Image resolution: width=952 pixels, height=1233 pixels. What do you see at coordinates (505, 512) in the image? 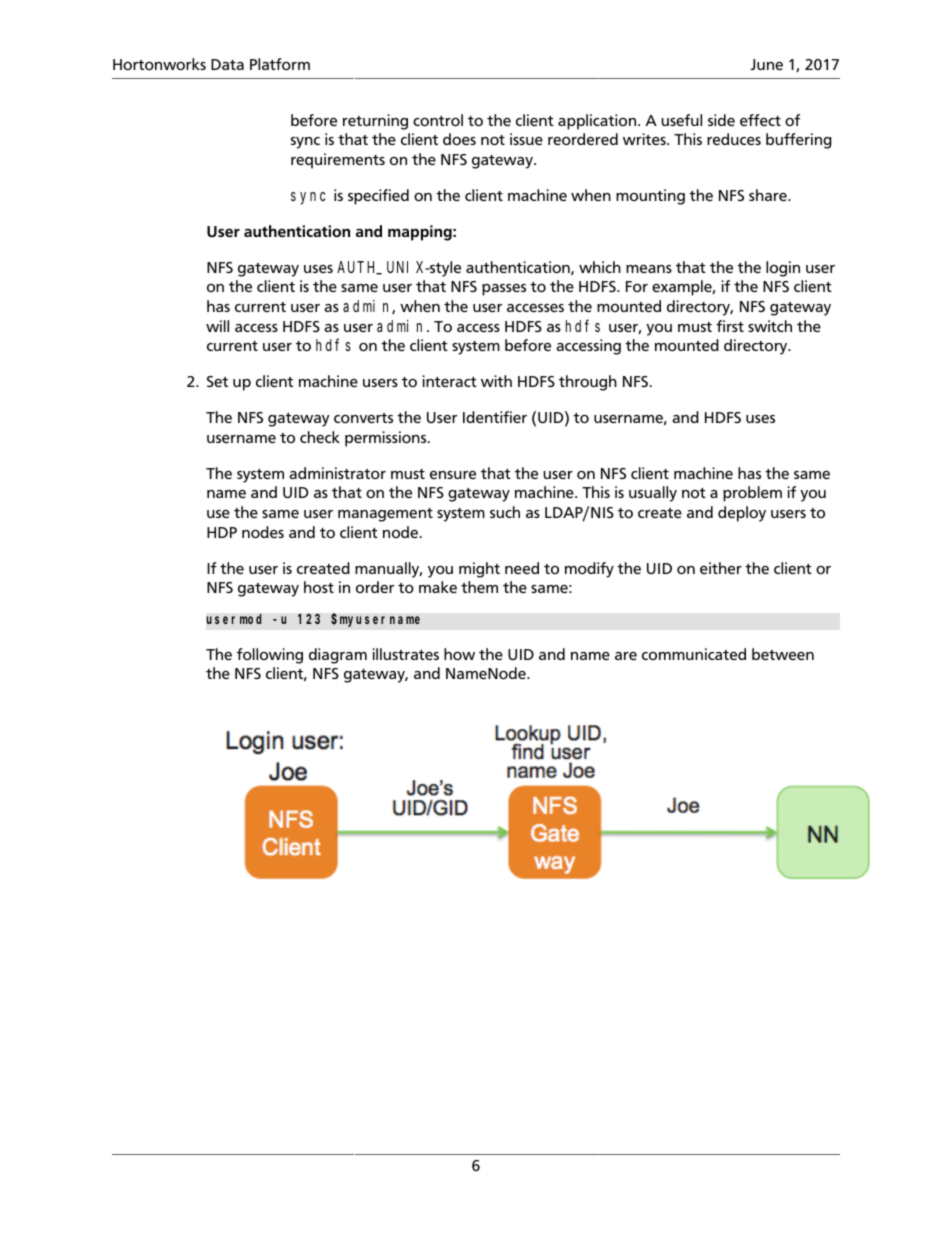
I see `such` at bounding box center [505, 512].
